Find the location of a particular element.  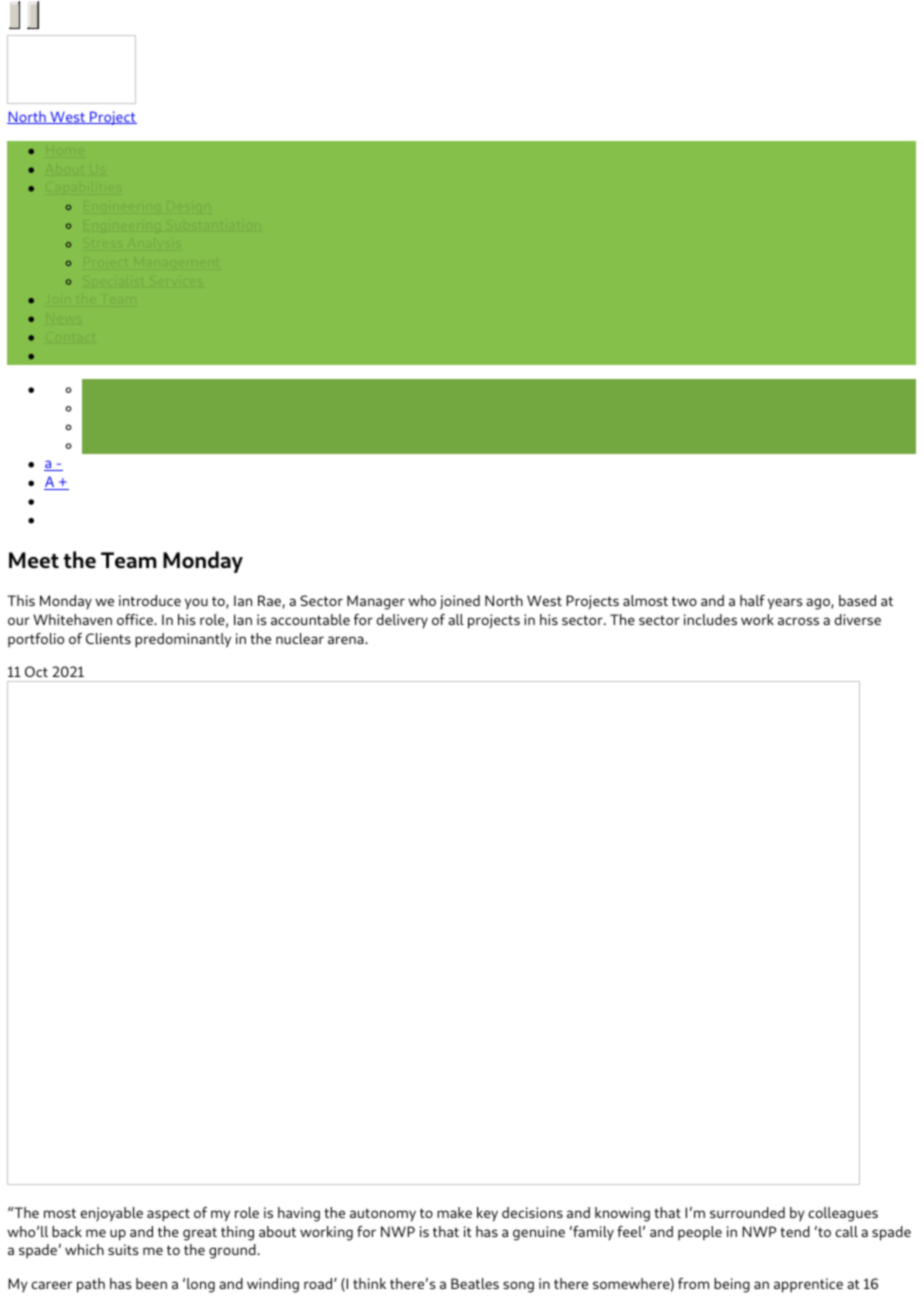

being is located at coordinates (732, 1285).
